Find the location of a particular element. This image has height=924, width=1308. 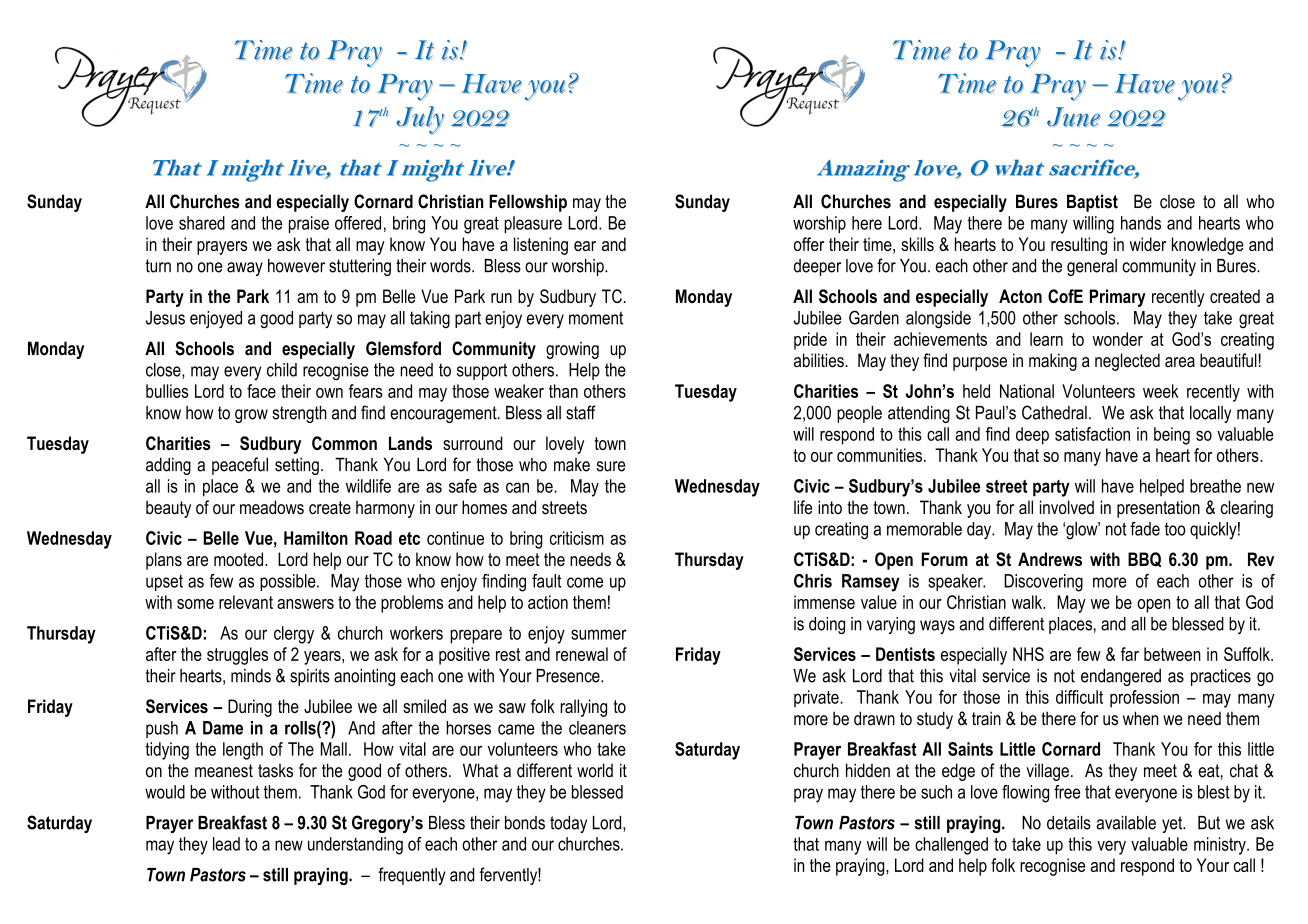

praise is located at coordinates (309, 225).
